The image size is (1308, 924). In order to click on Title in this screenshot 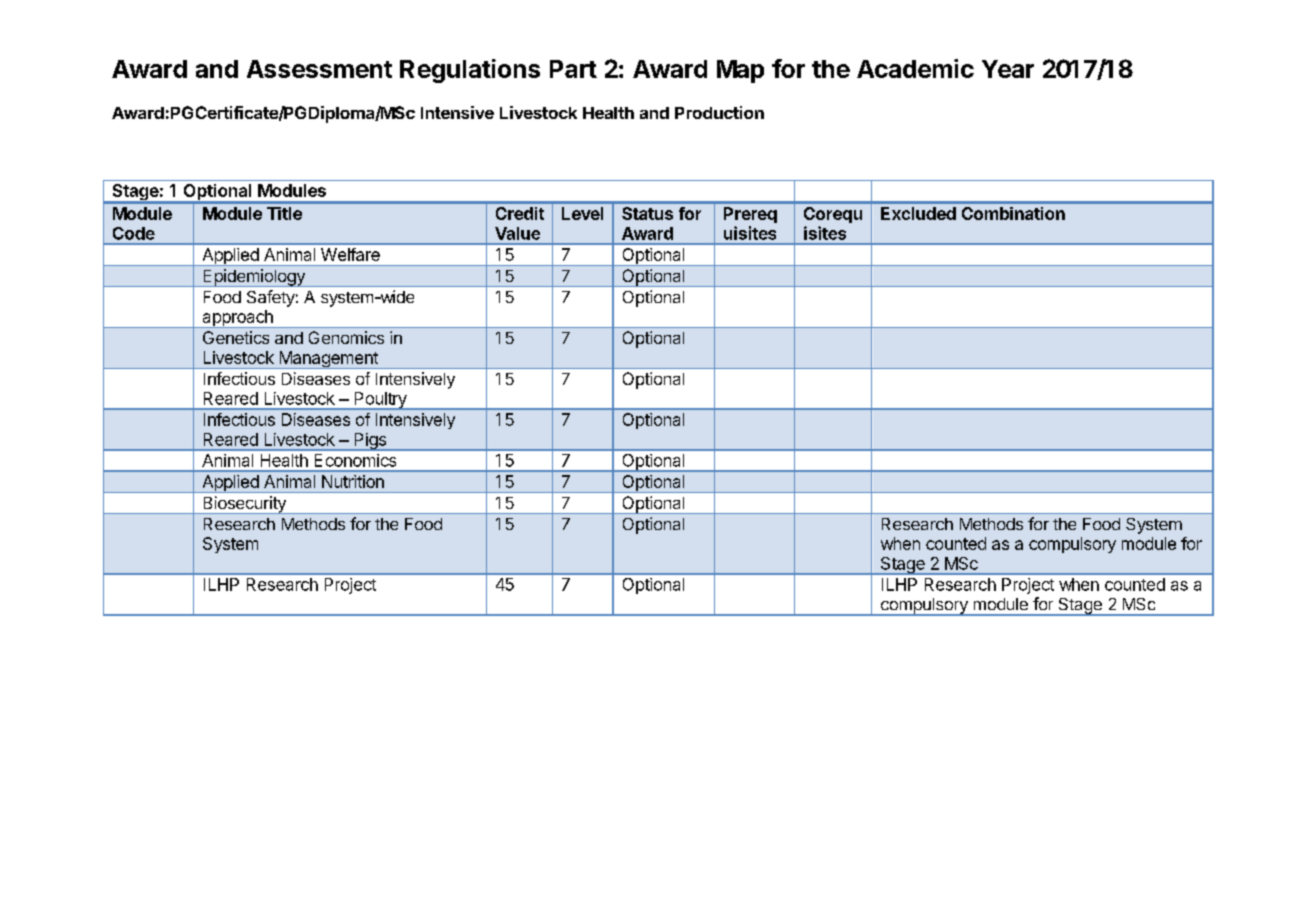, I will do `click(284, 213)`.
